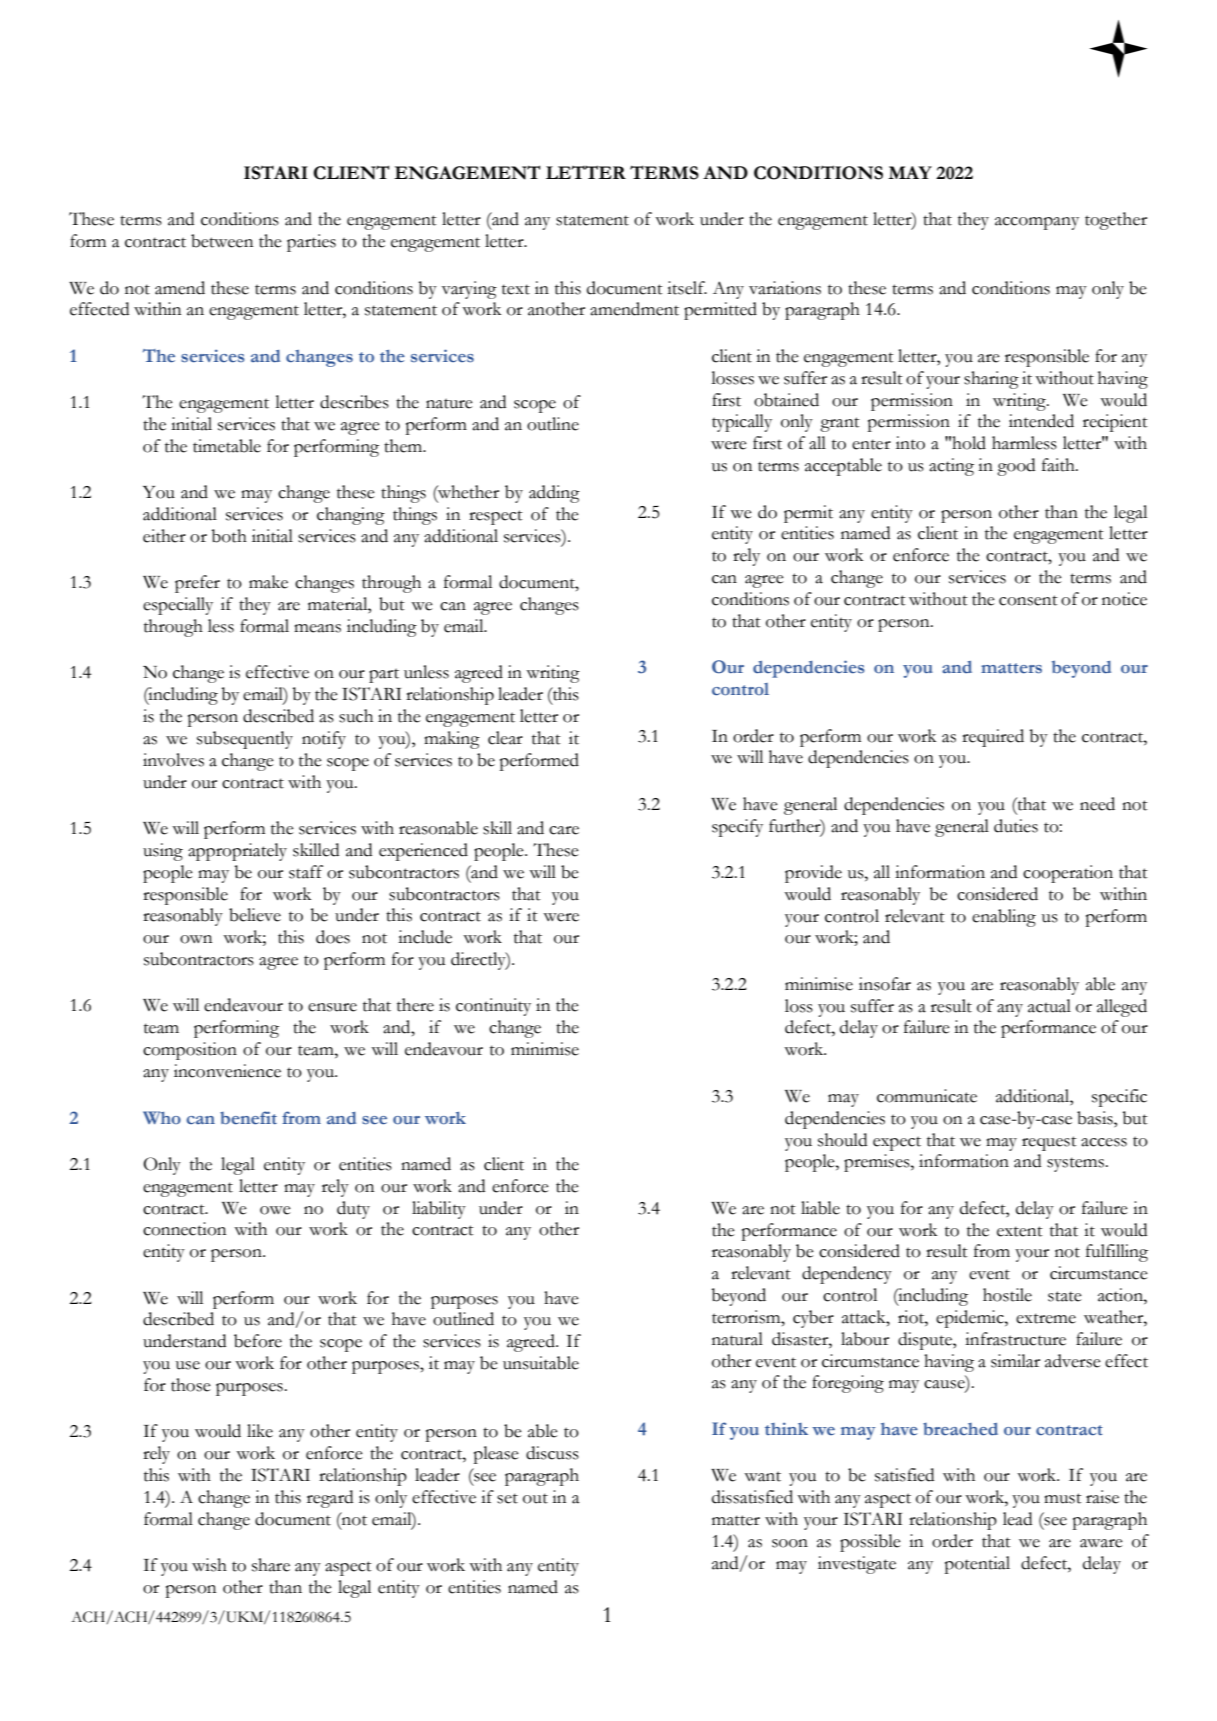  I want to click on accompany, so click(1037, 223).
